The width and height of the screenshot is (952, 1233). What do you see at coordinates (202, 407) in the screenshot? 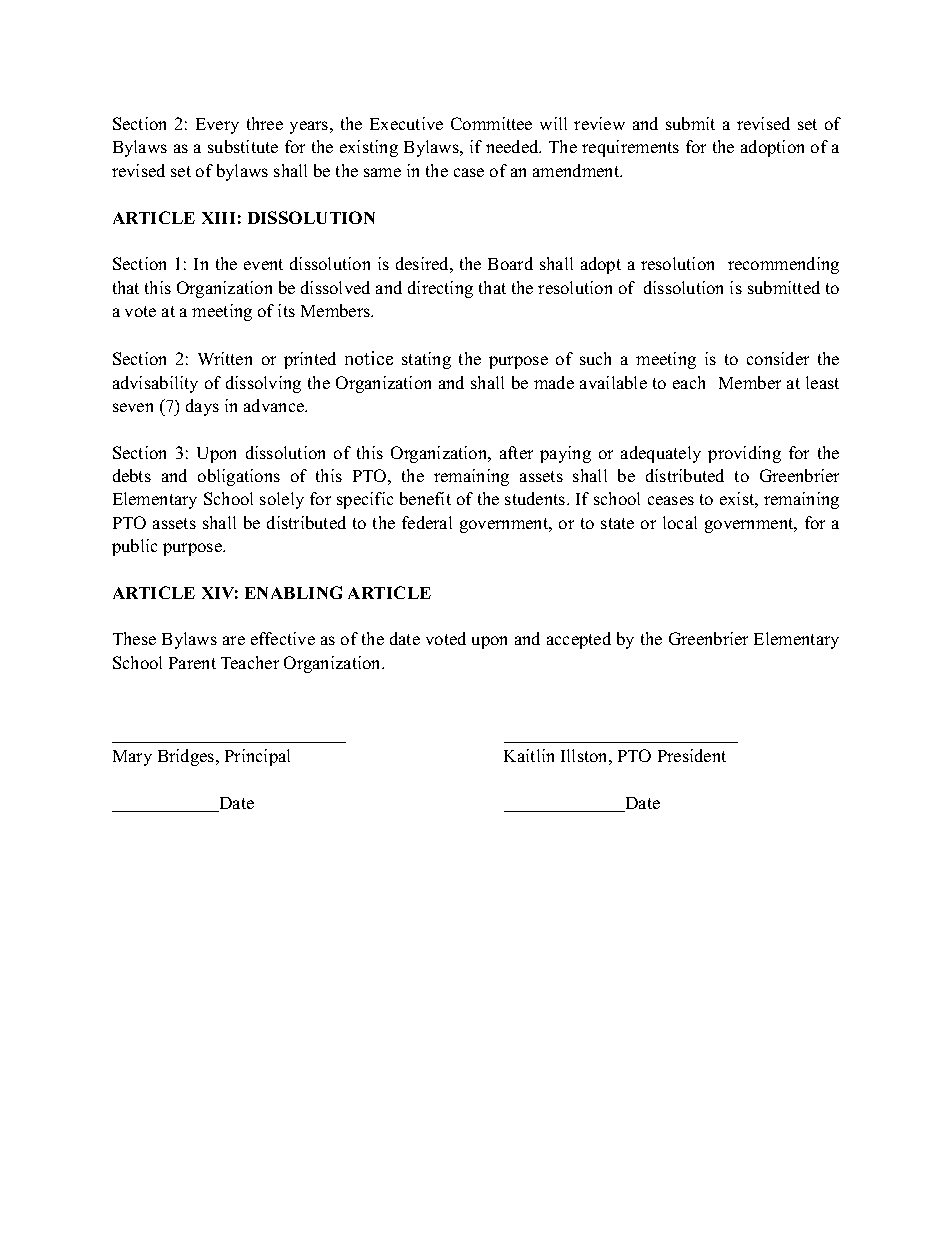
I see `days` at bounding box center [202, 407].
